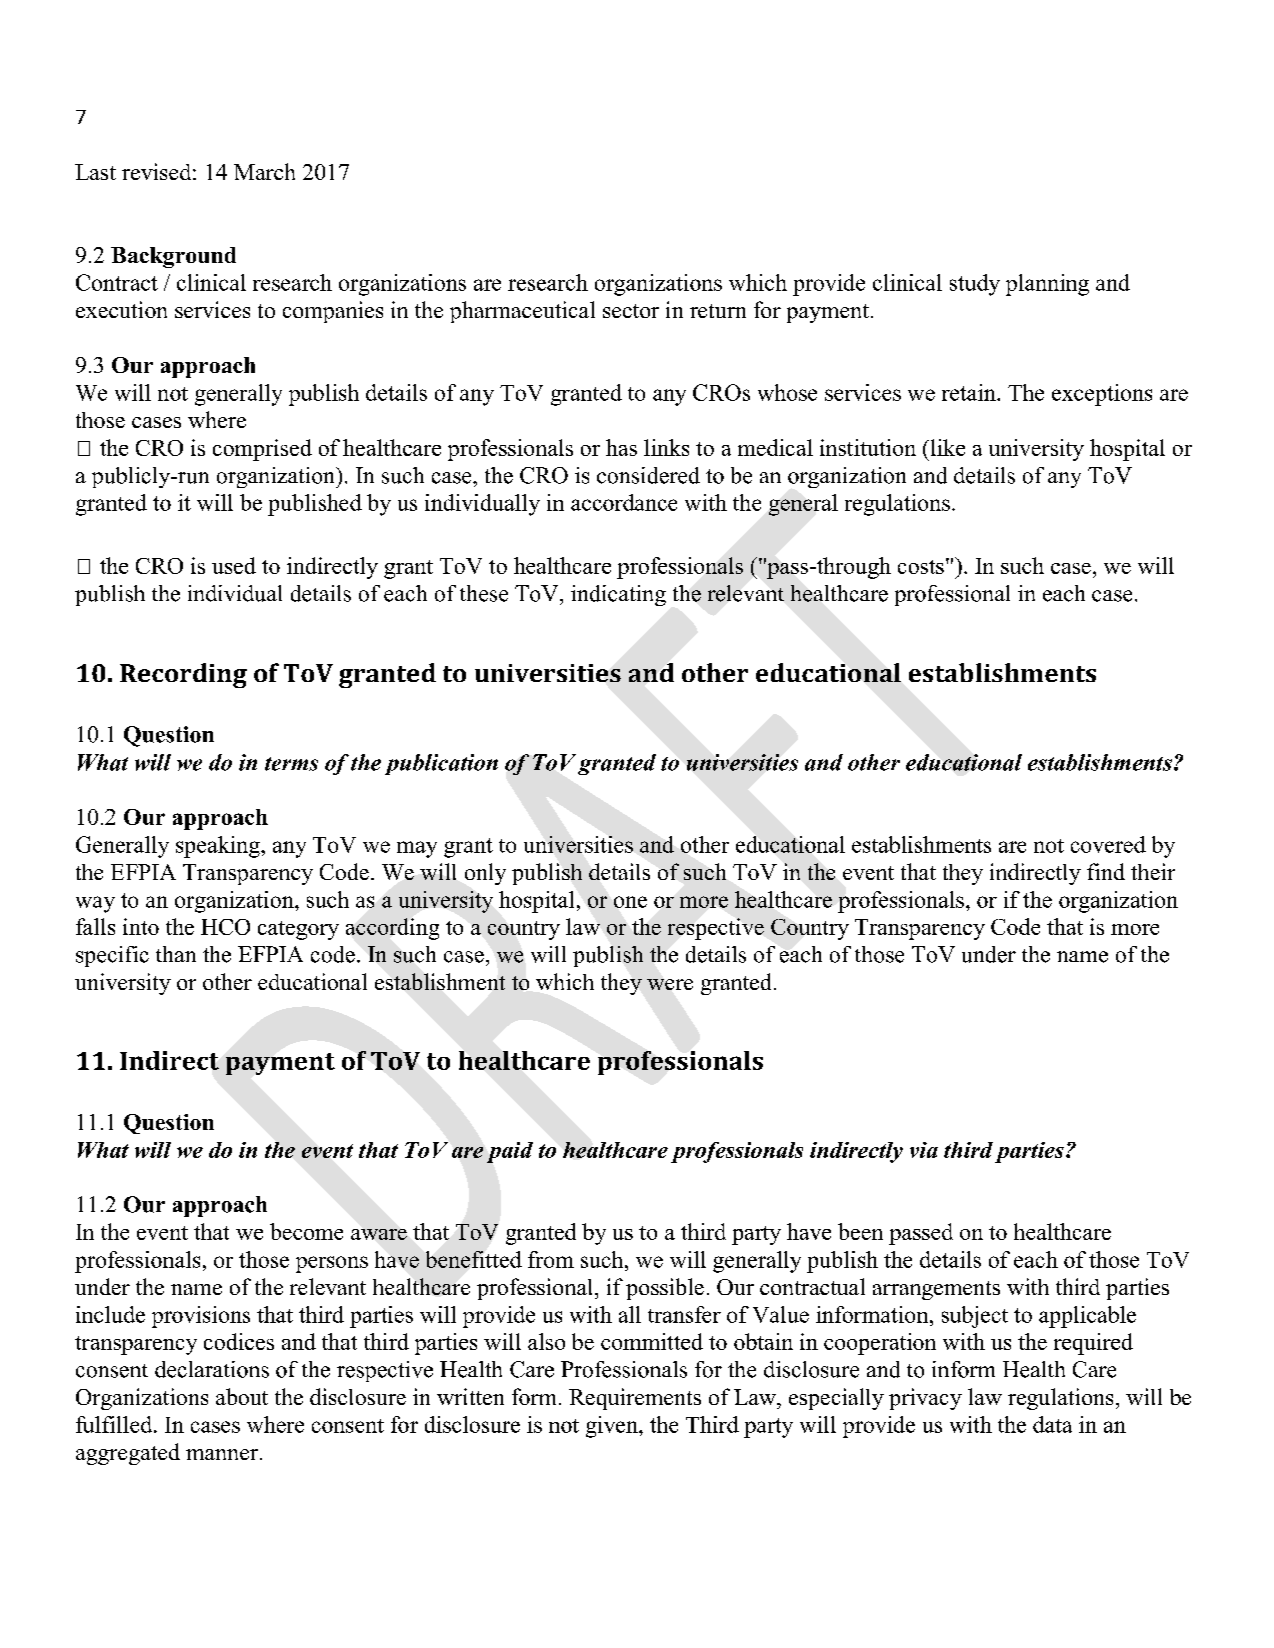 This page has height=1648, width=1274. I want to click on planning, so click(1047, 285).
